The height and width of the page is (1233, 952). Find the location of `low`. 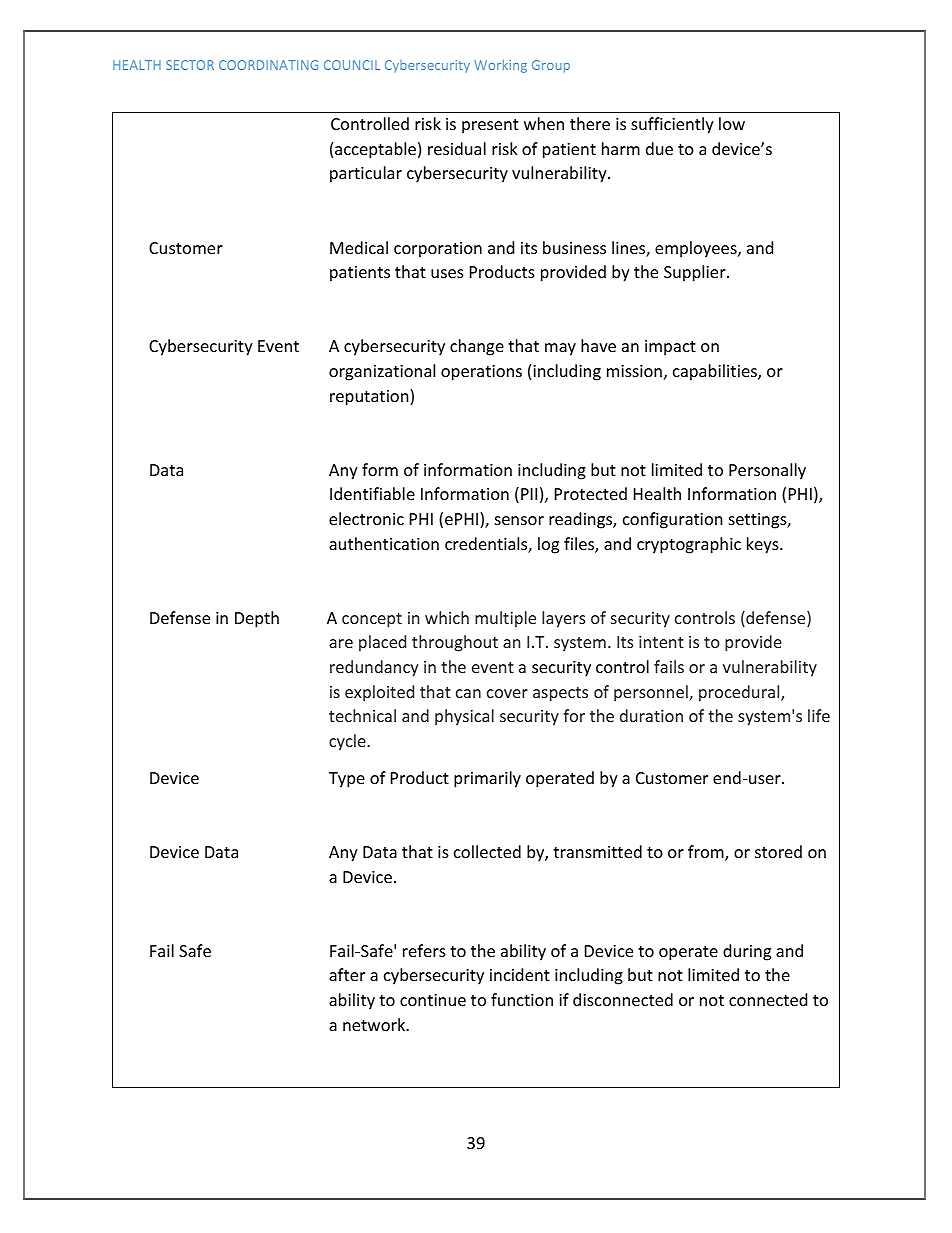

low is located at coordinates (732, 123).
